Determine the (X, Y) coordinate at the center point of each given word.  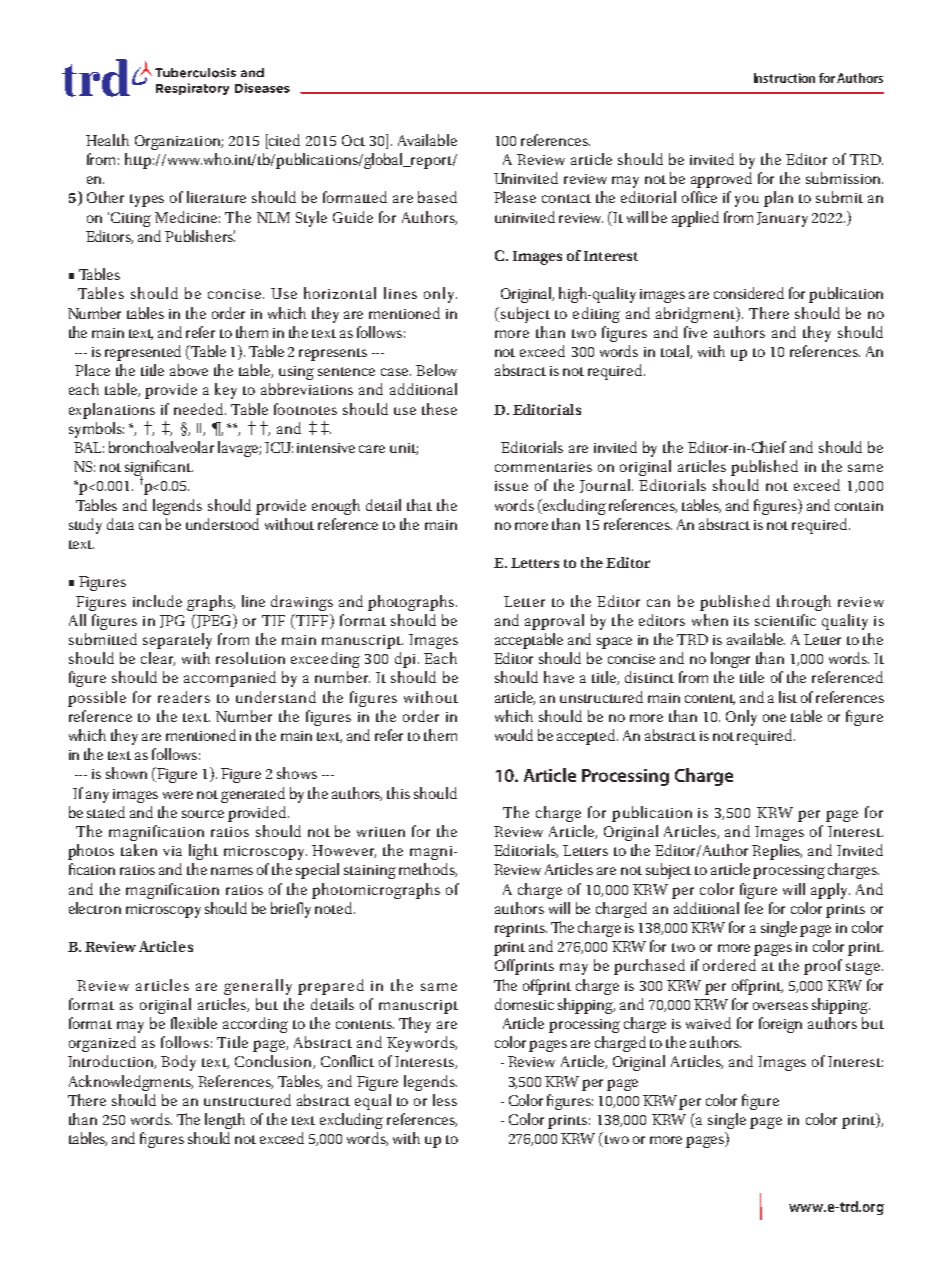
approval (554, 622)
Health (107, 140)
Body (178, 1063)
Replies (777, 852)
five (695, 332)
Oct (353, 140)
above (189, 370)
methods (428, 870)
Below (436, 370)
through (804, 603)
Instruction (784, 78)
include (157, 601)
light (203, 852)
